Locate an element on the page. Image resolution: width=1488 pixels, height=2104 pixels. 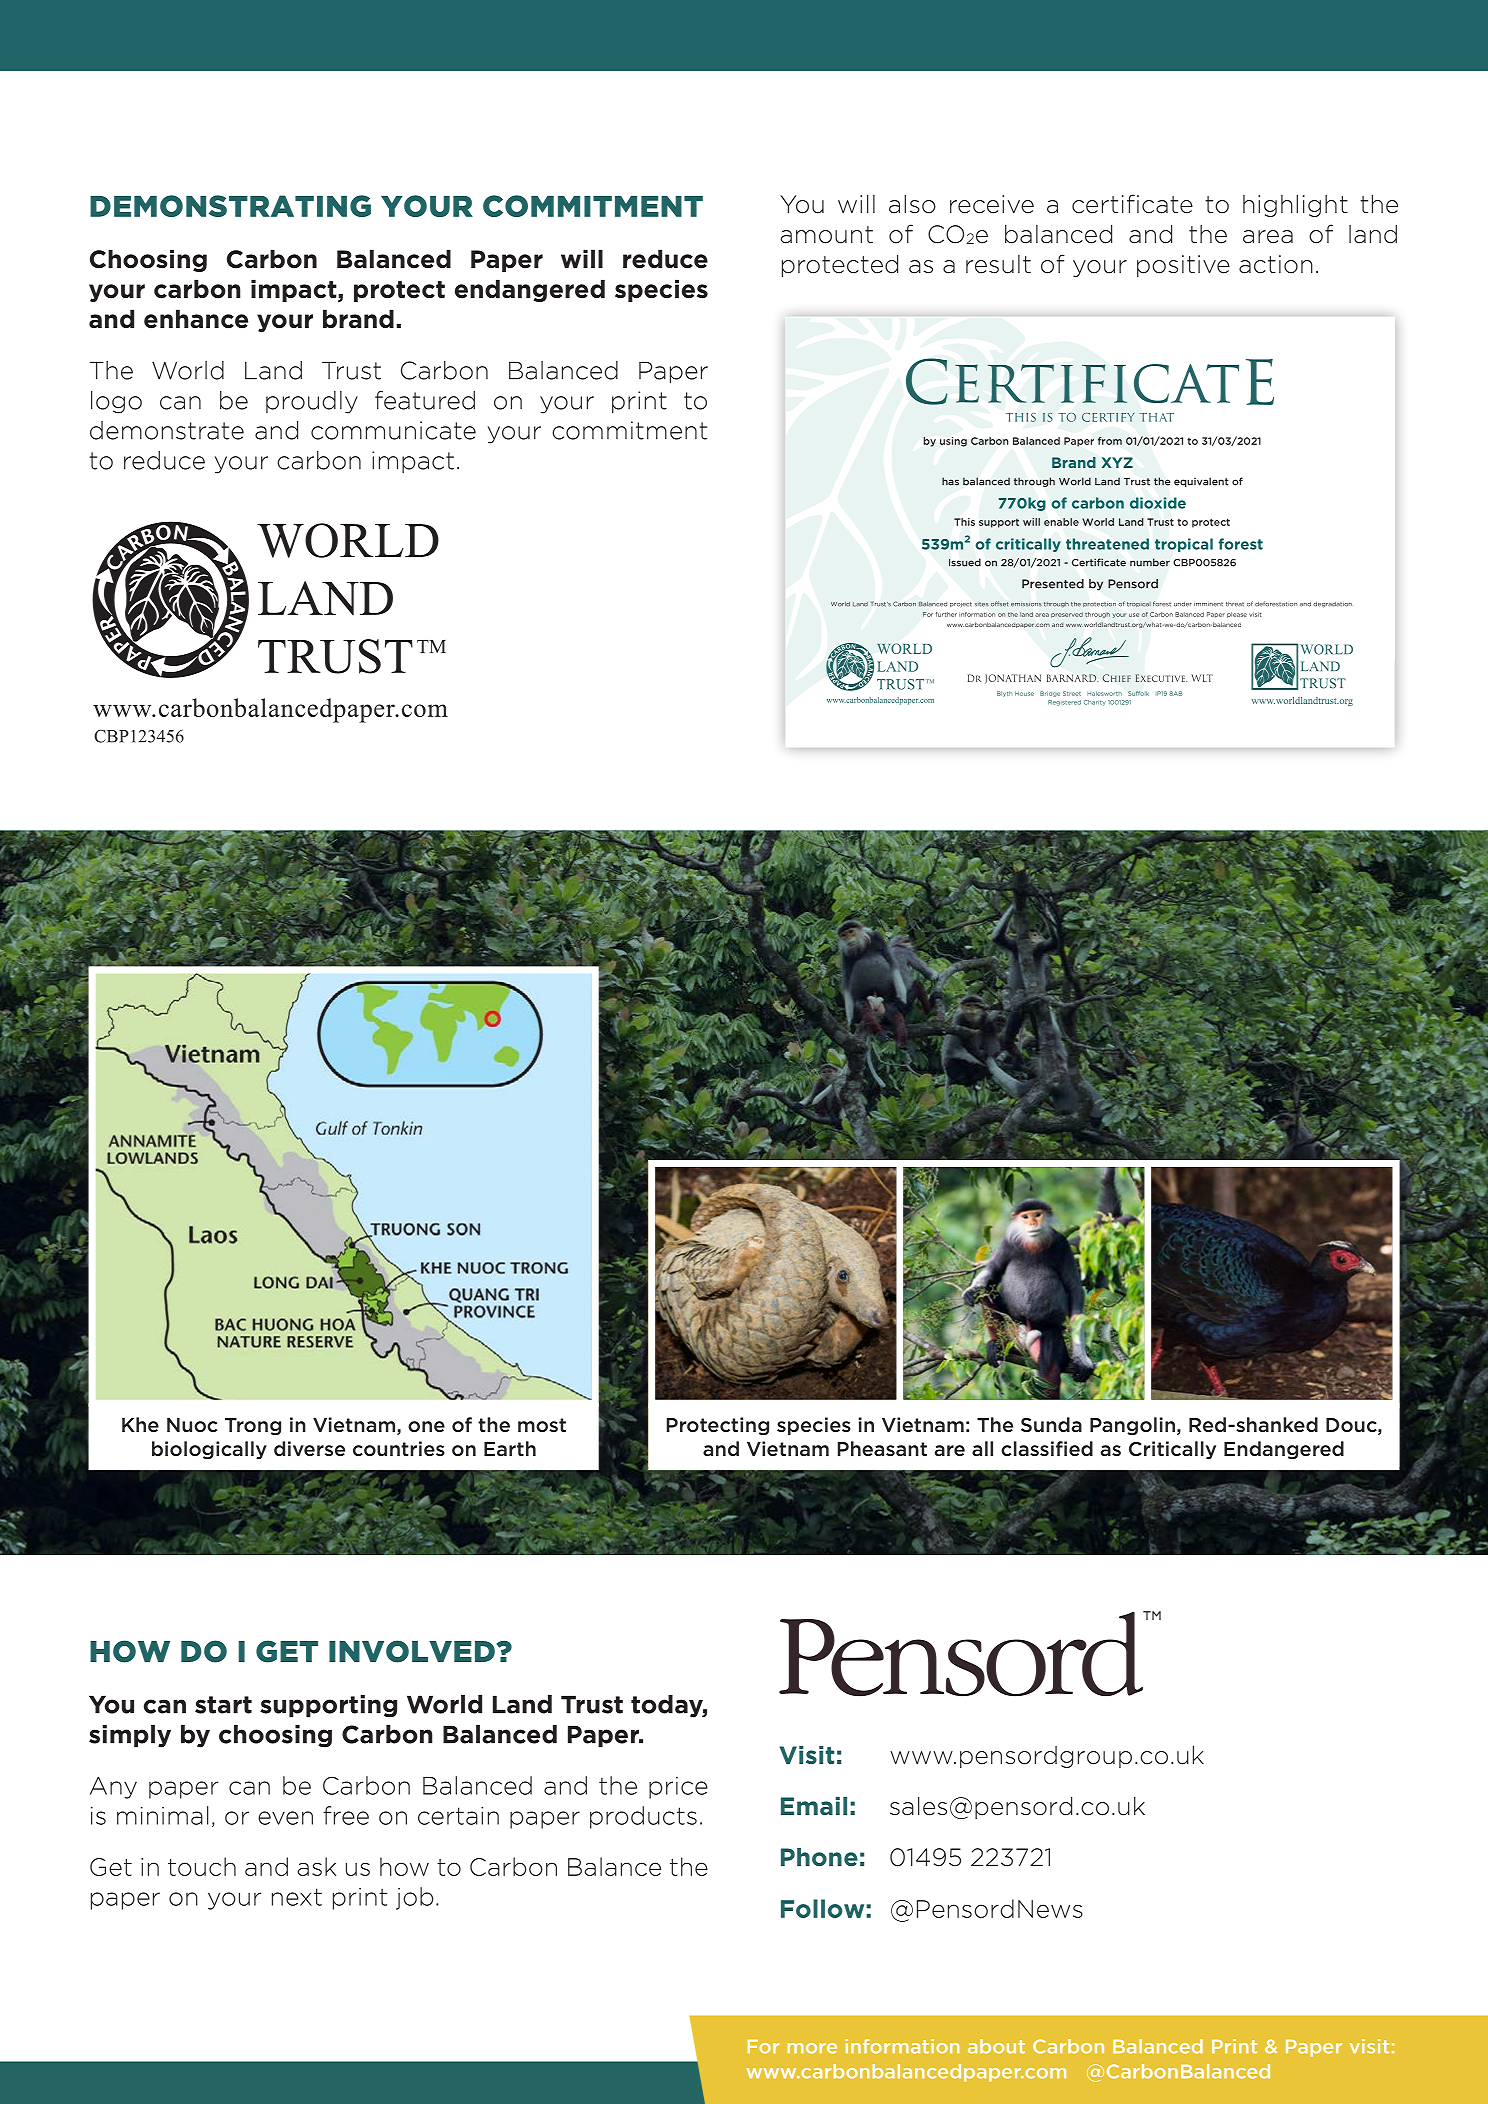
DEMONSTRATING is located at coordinates (230, 206).
